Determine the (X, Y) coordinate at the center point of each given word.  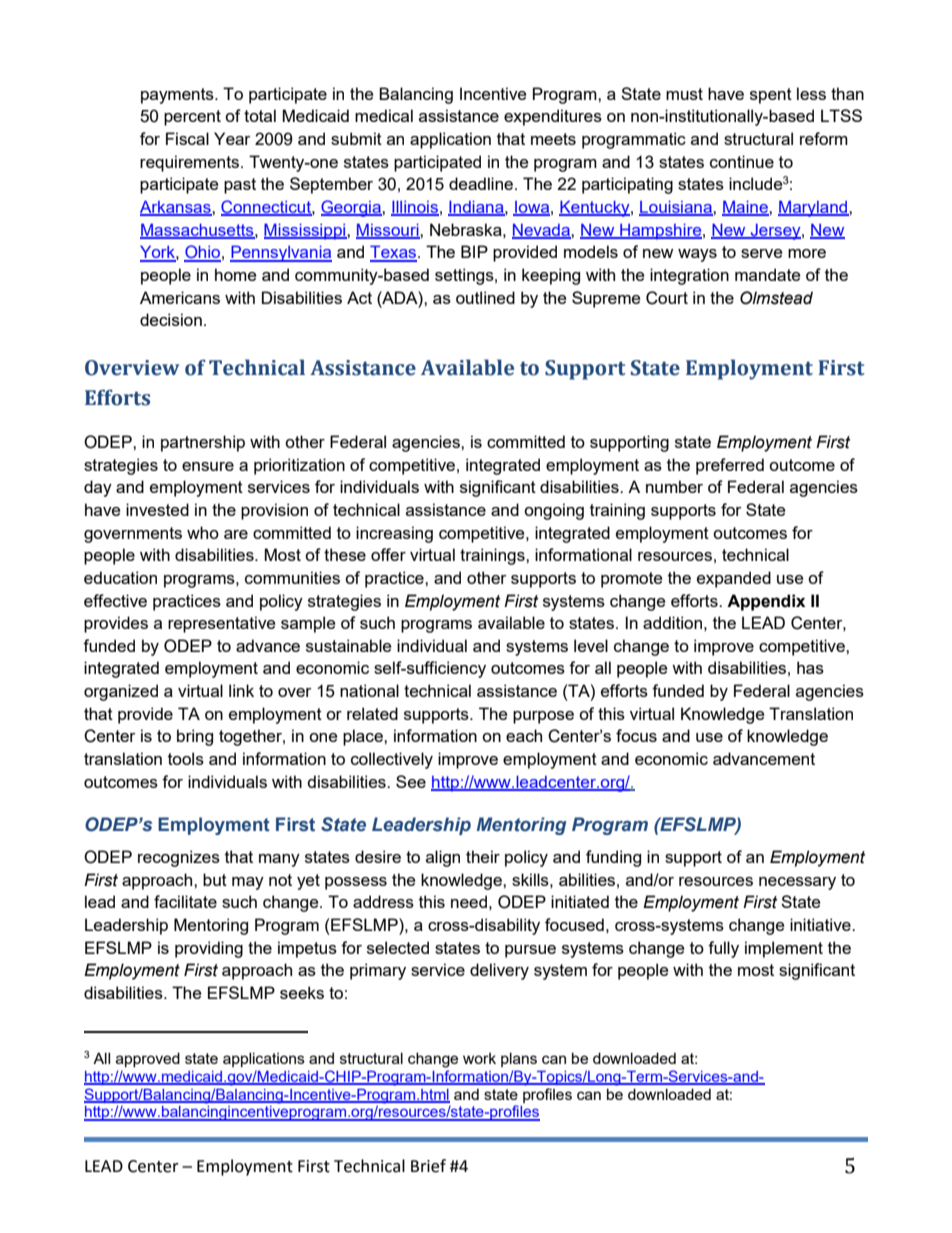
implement (784, 949)
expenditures (553, 117)
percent (192, 118)
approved (148, 1059)
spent (771, 96)
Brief (428, 1166)
